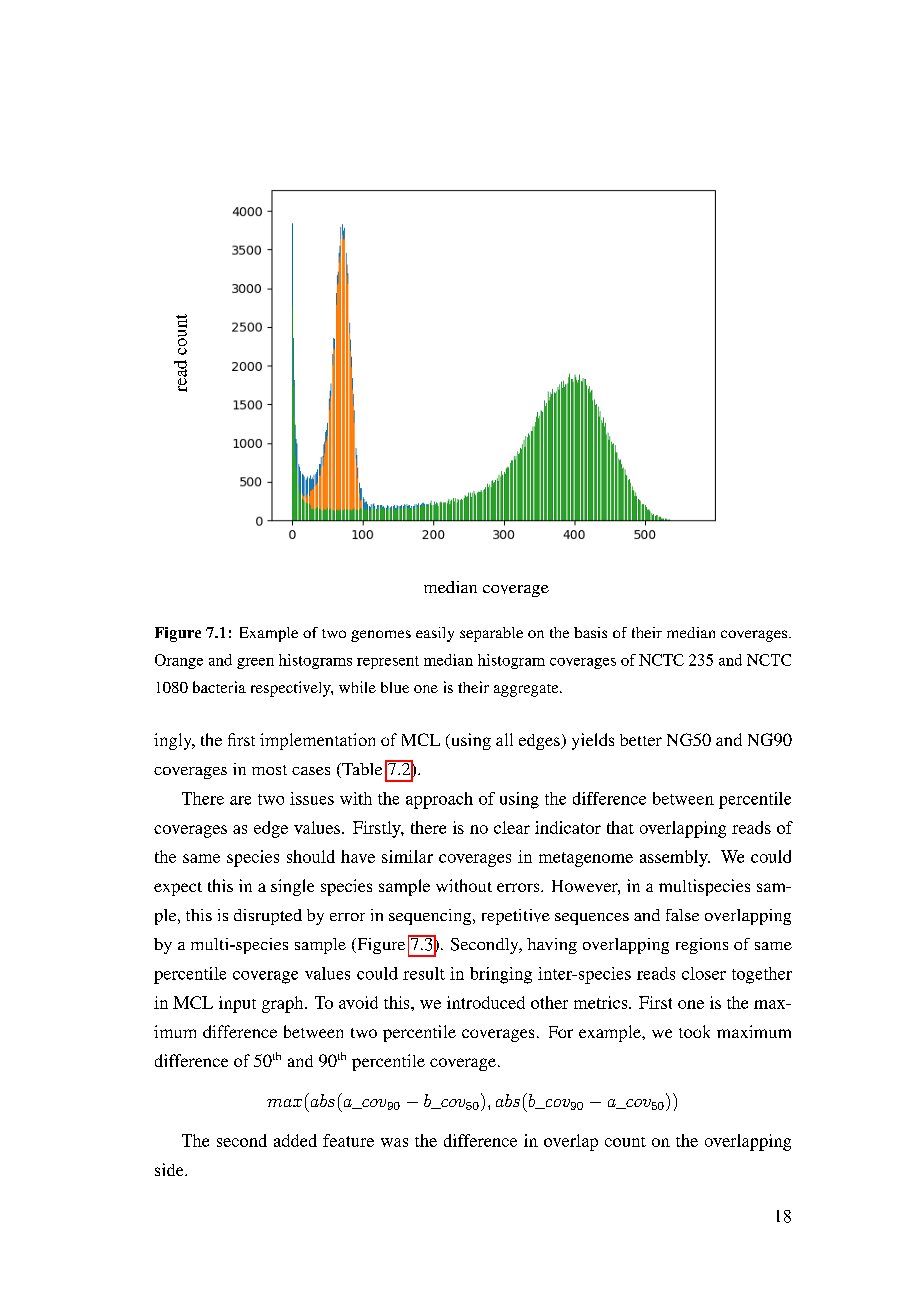 Image resolution: width=924 pixels, height=1308 pixels. Describe the element at coordinates (255, 663) in the page. I see `green` at that location.
